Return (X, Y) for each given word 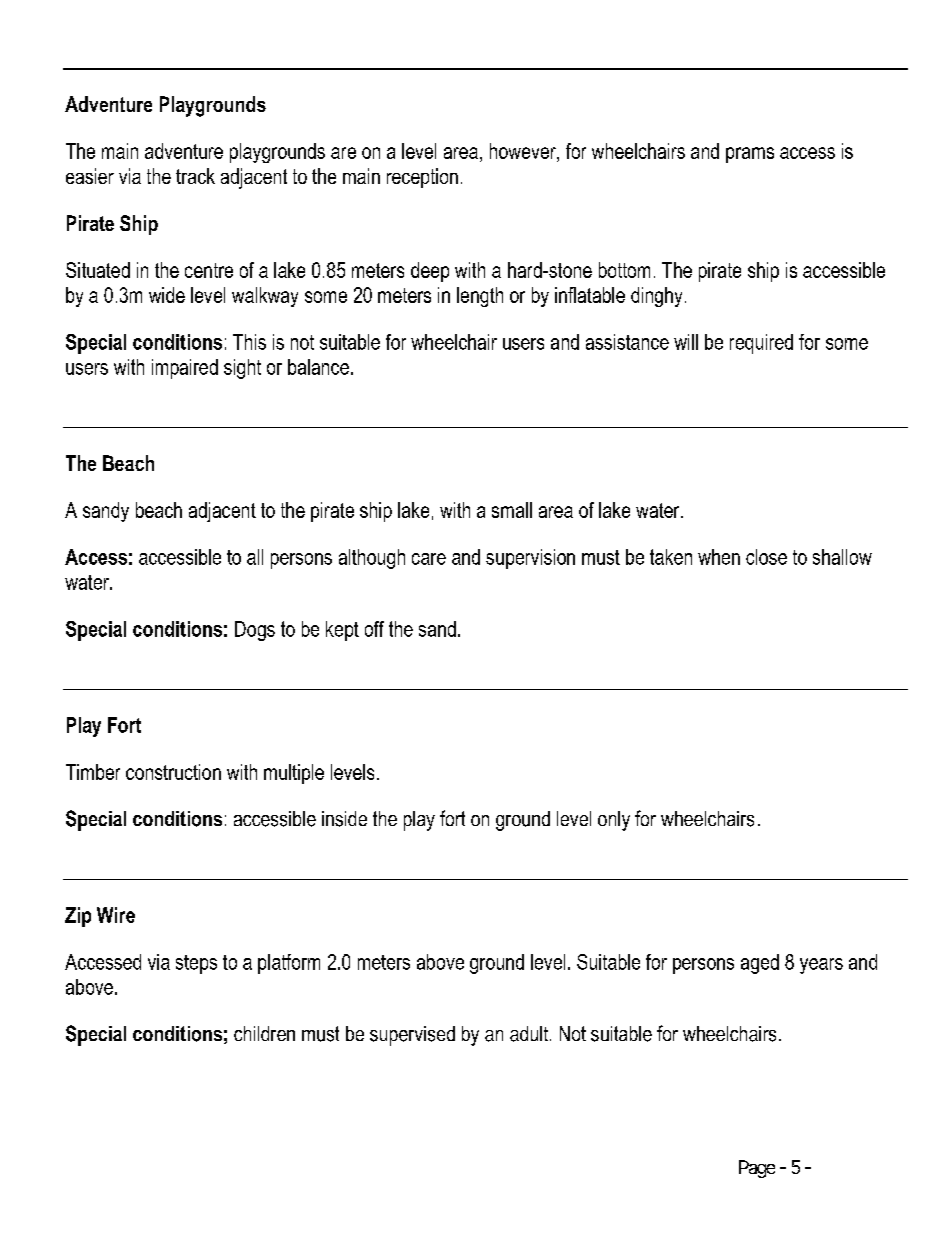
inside (344, 819)
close (766, 557)
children (264, 1033)
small (512, 510)
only (614, 821)
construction (173, 772)
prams (750, 155)
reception (422, 178)
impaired (185, 369)
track (195, 176)
